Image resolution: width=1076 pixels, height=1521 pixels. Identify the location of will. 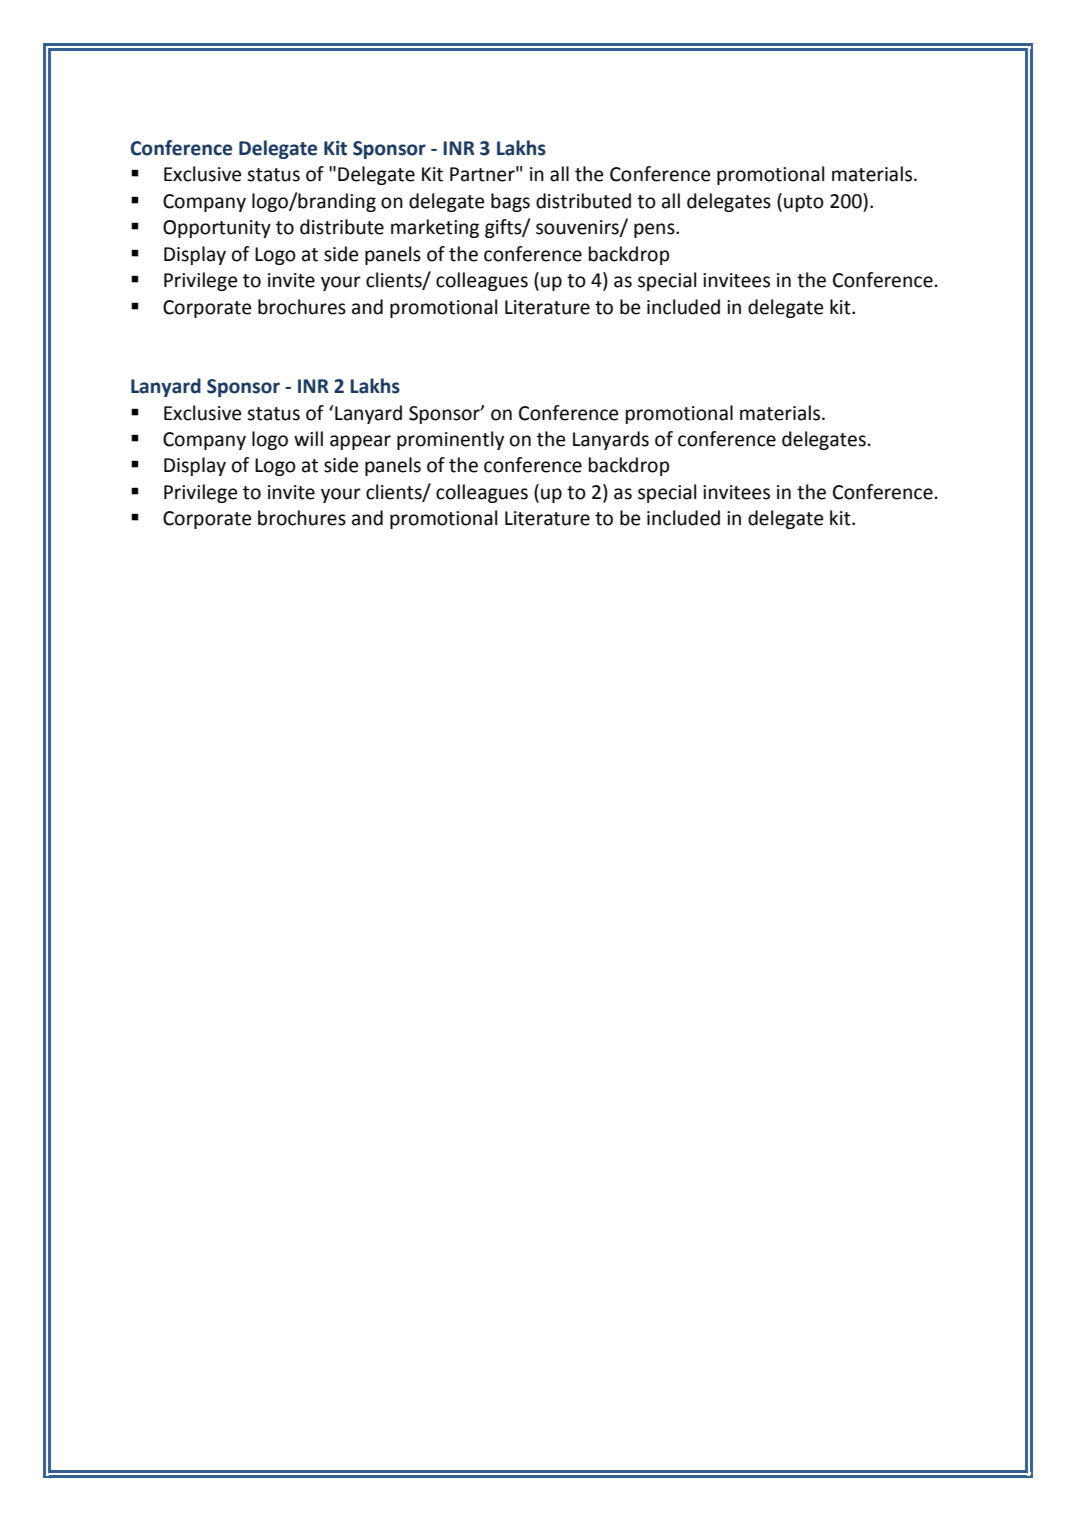
(308, 438).
